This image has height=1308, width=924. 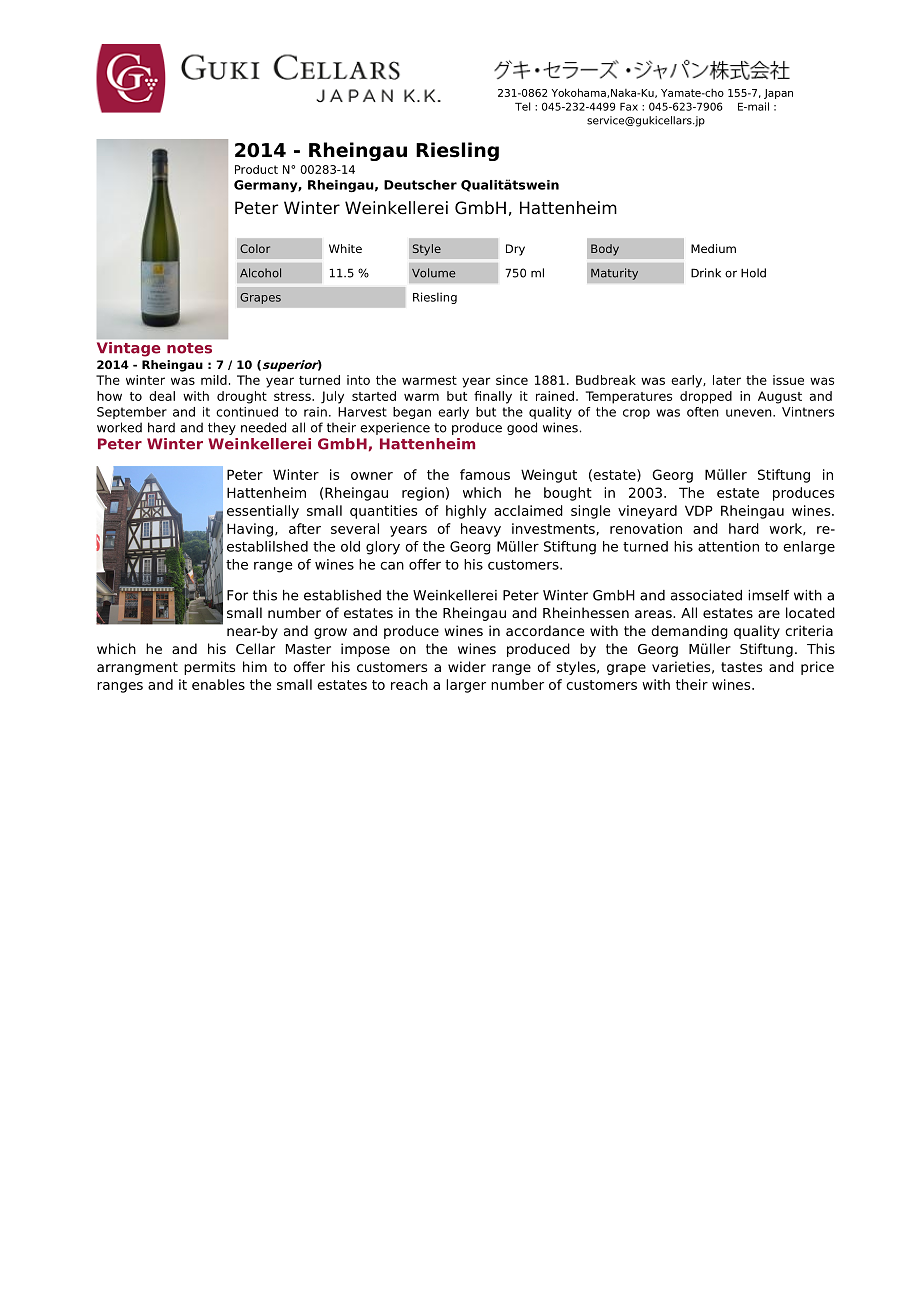 I want to click on later, so click(x=727, y=380).
